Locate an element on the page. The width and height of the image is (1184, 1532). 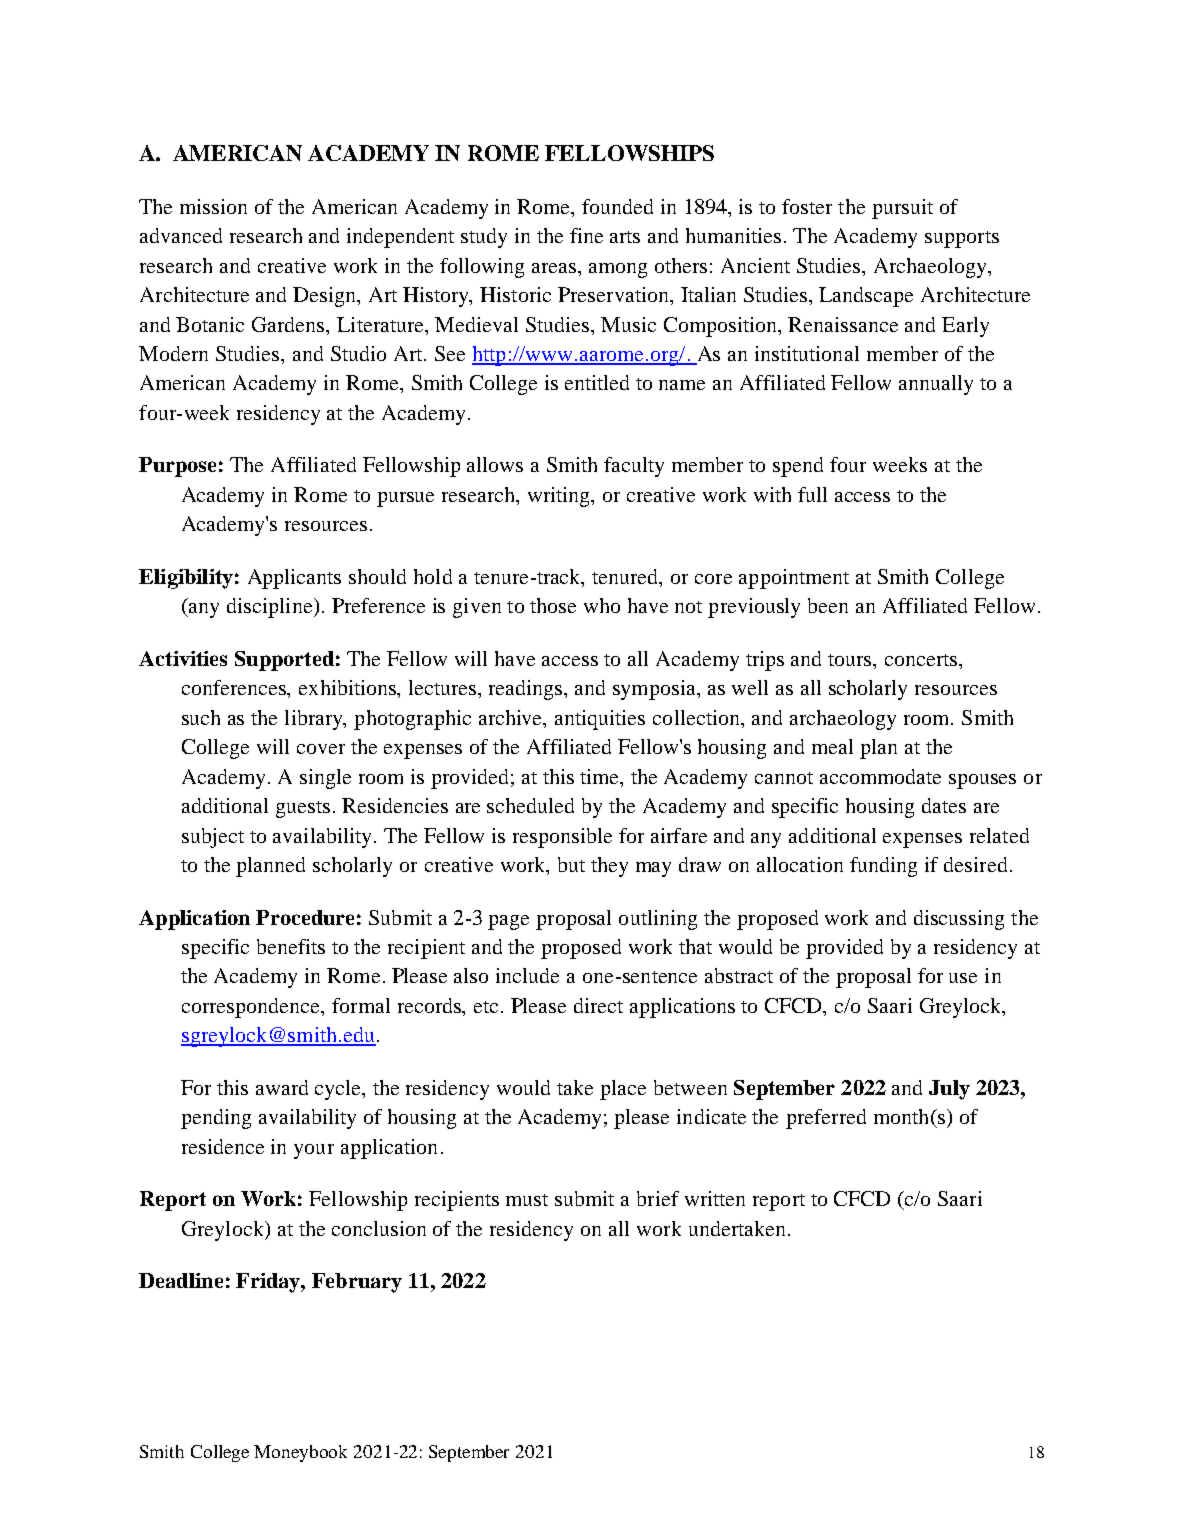
mission is located at coordinates (213, 206).
